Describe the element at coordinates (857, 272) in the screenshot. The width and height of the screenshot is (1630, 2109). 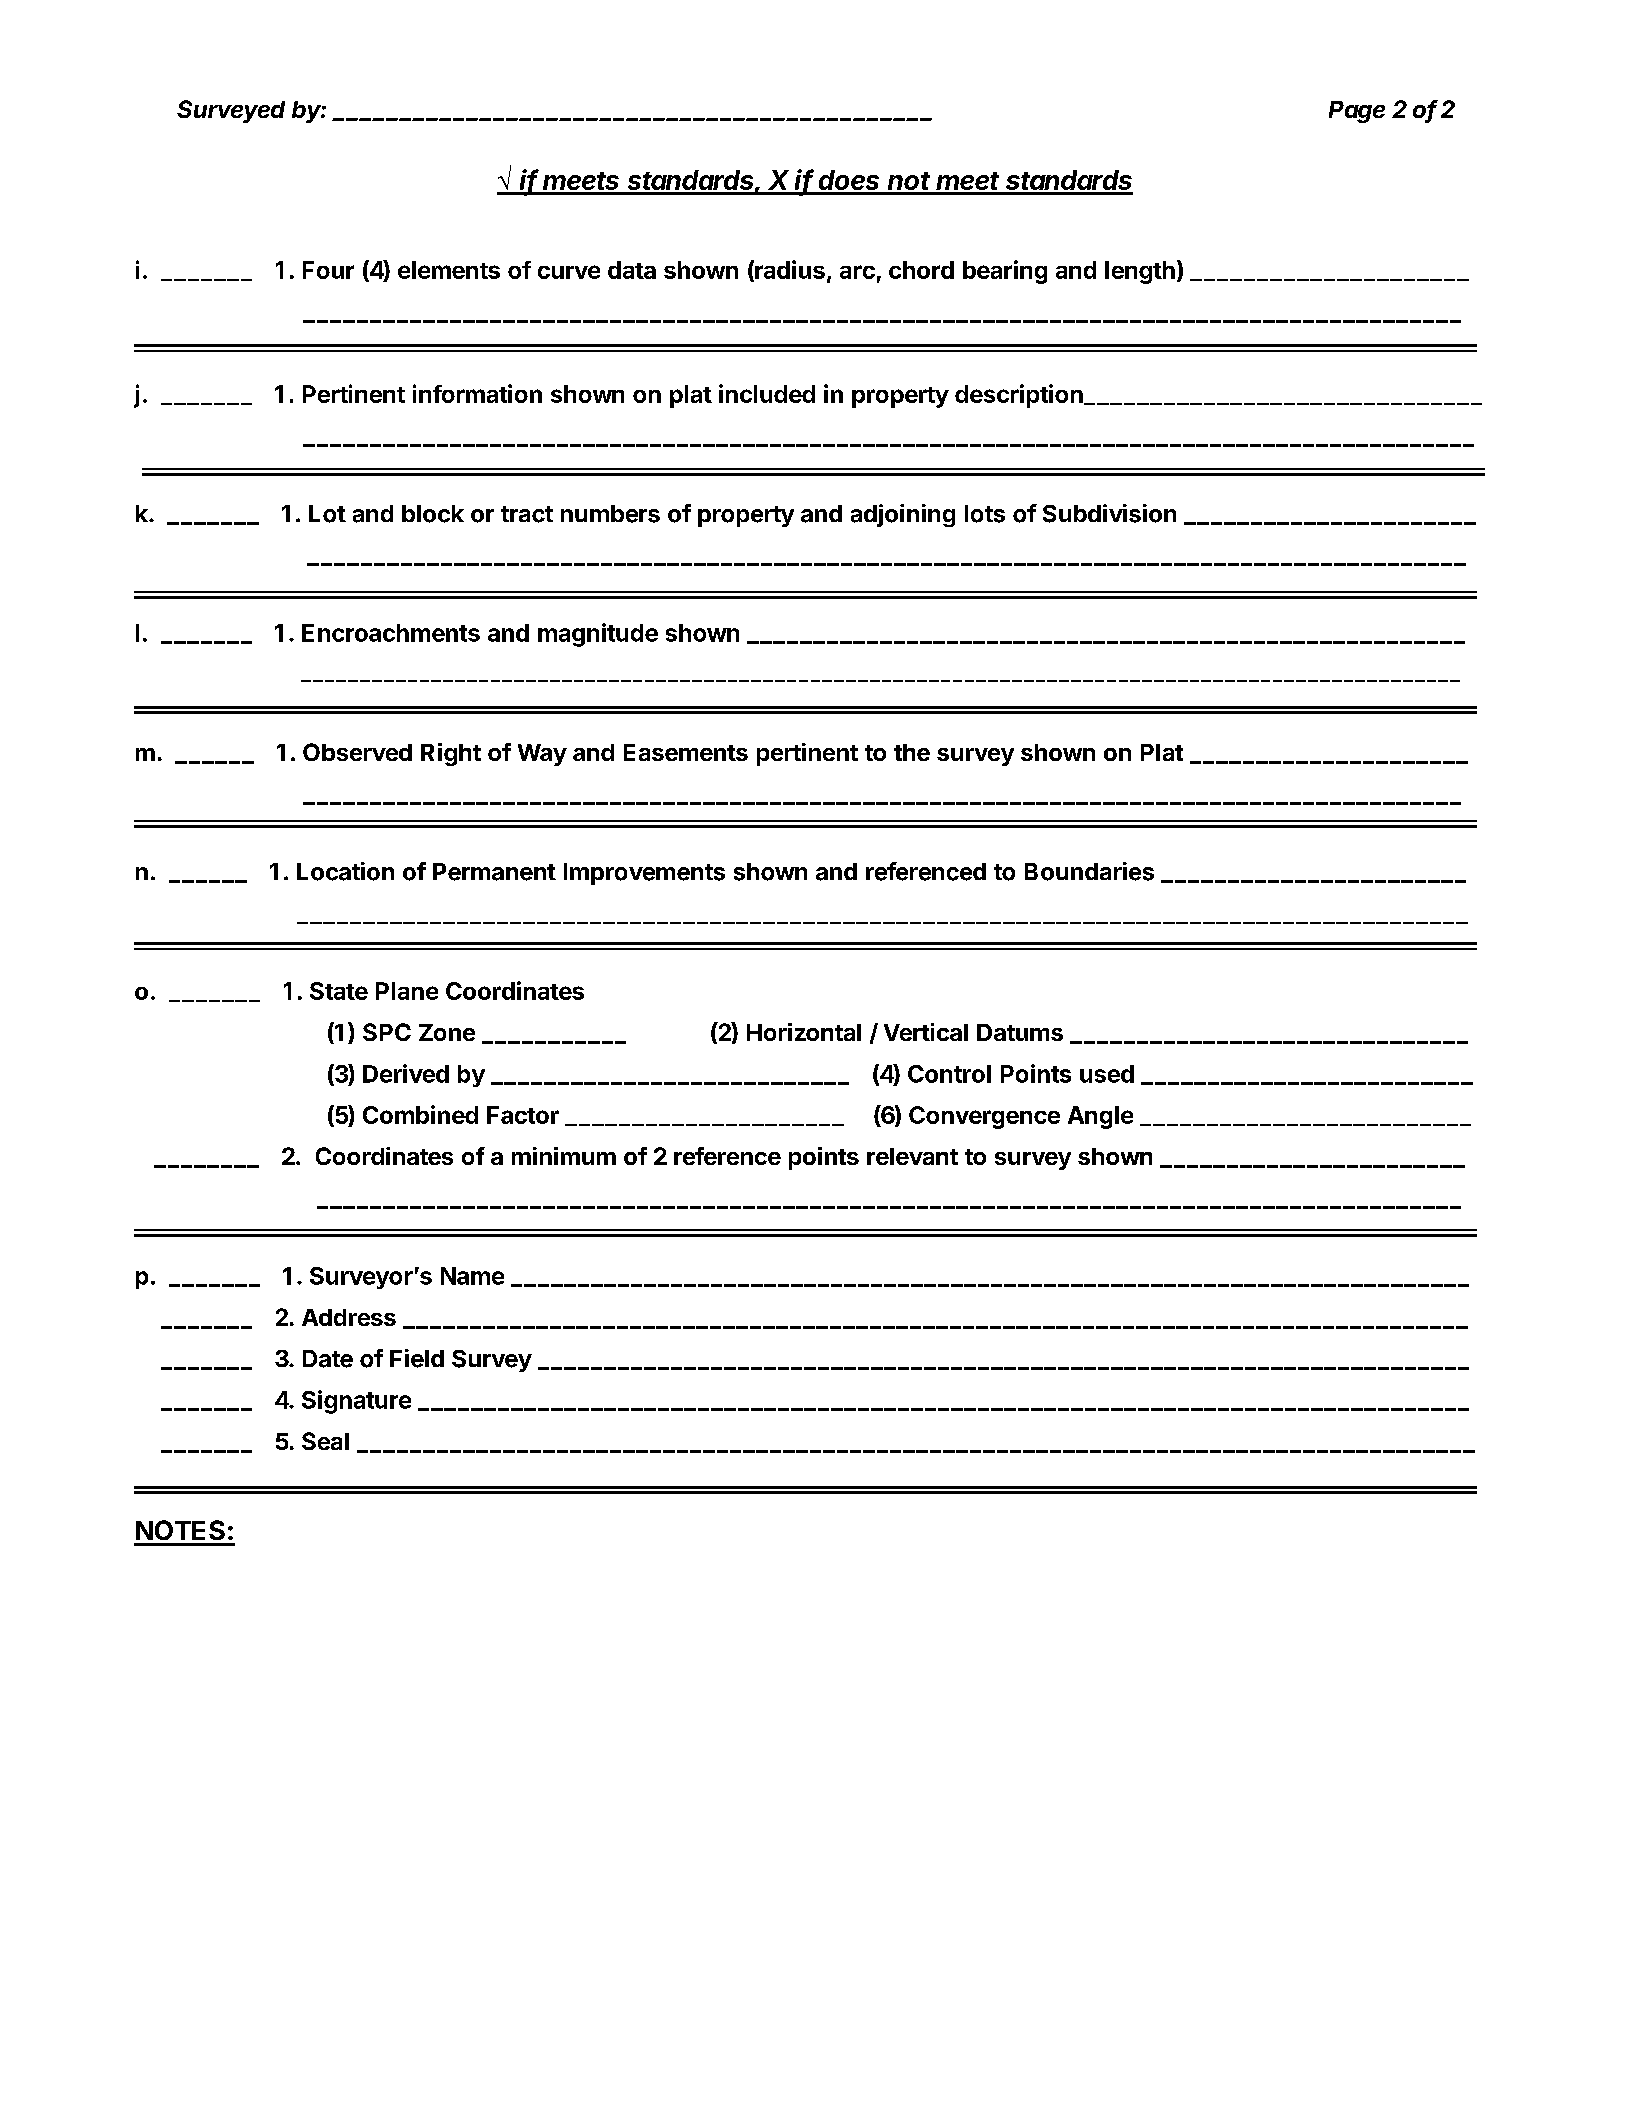
I see `arc` at that location.
